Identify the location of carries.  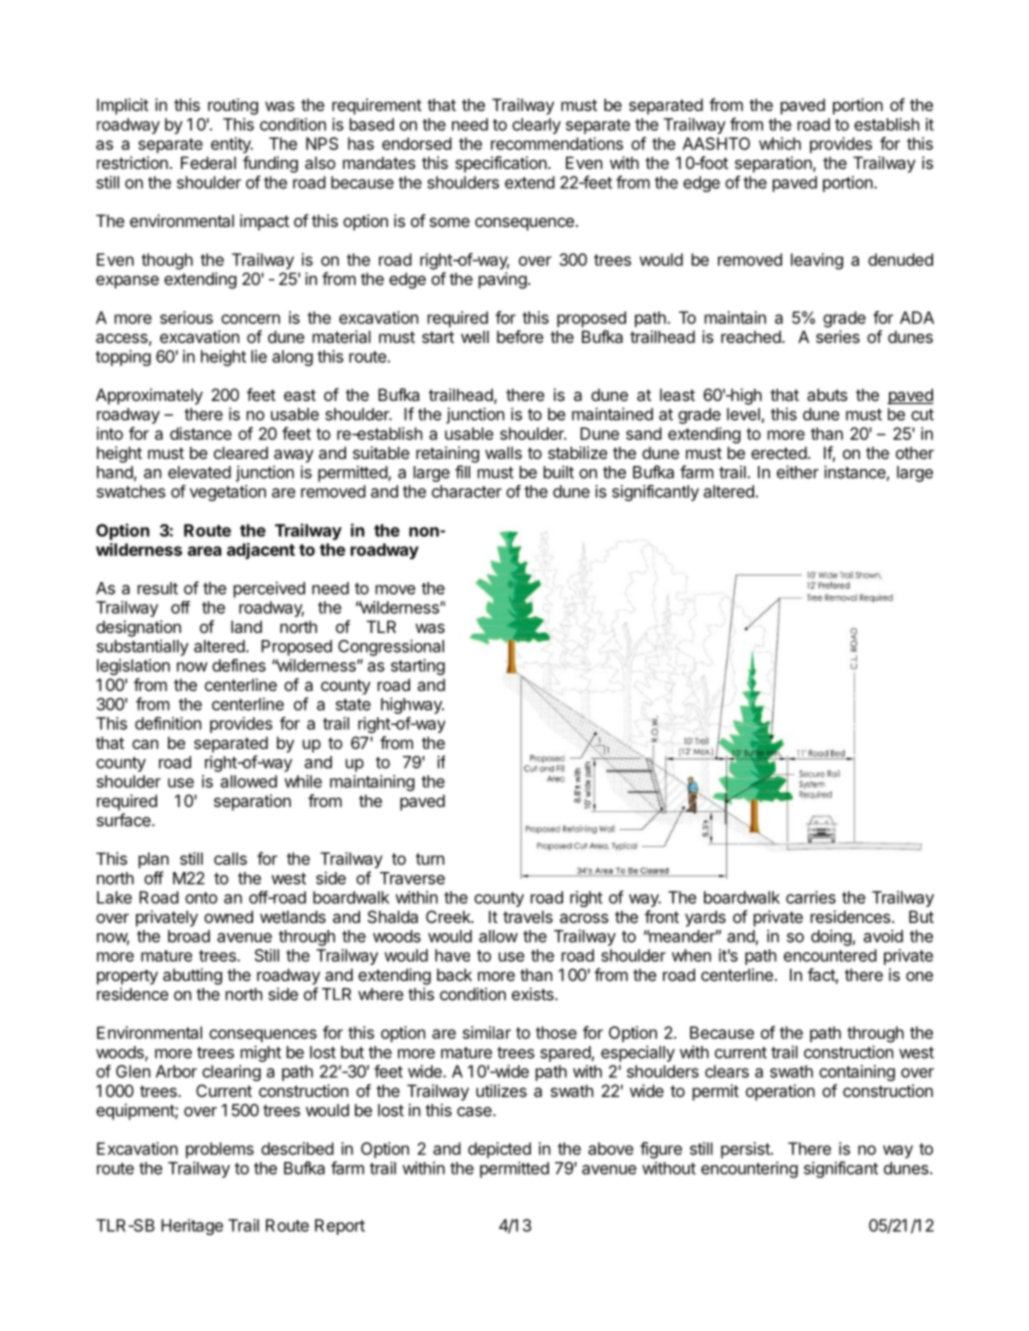
(811, 897).
